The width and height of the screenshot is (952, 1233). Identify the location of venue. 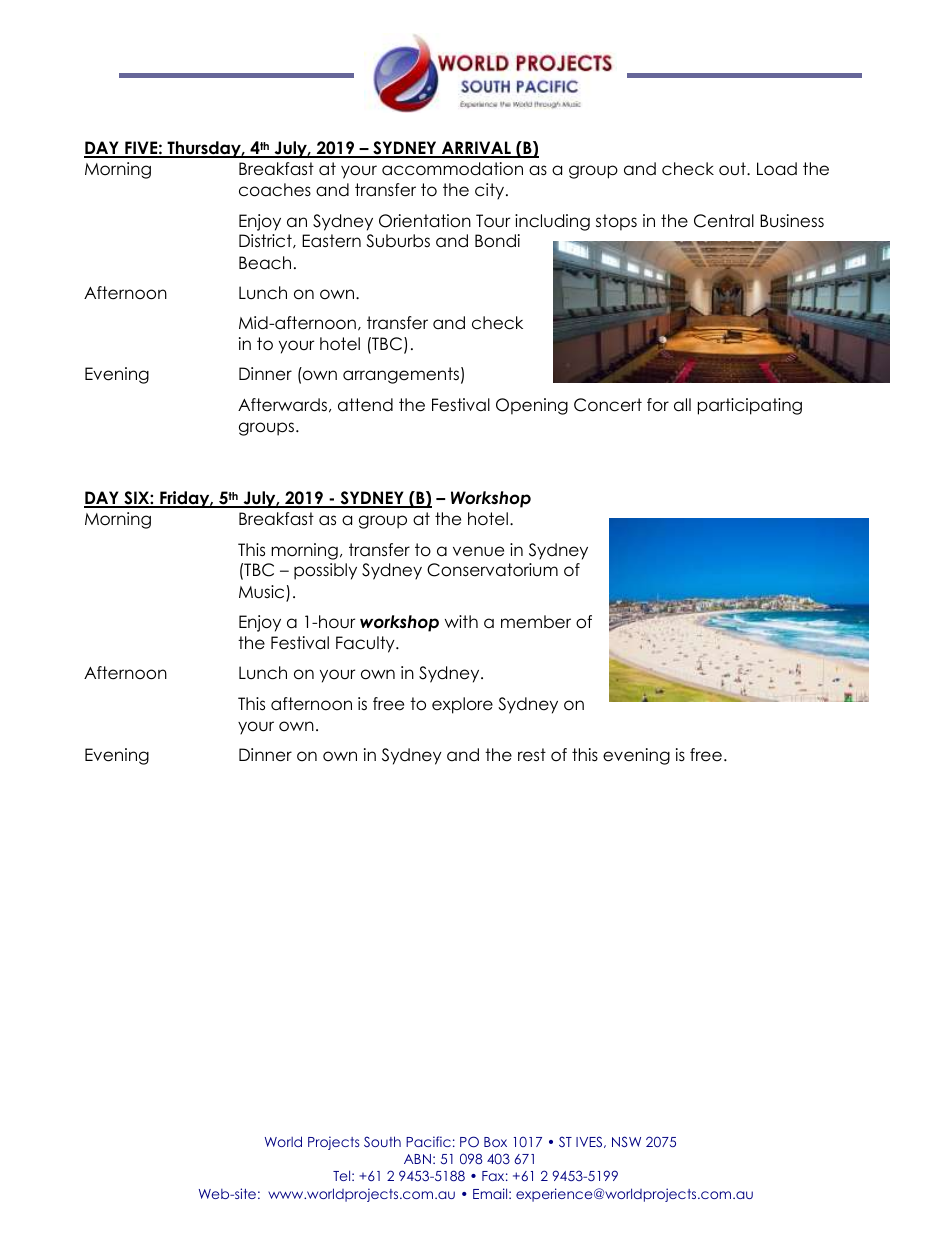
(478, 551).
